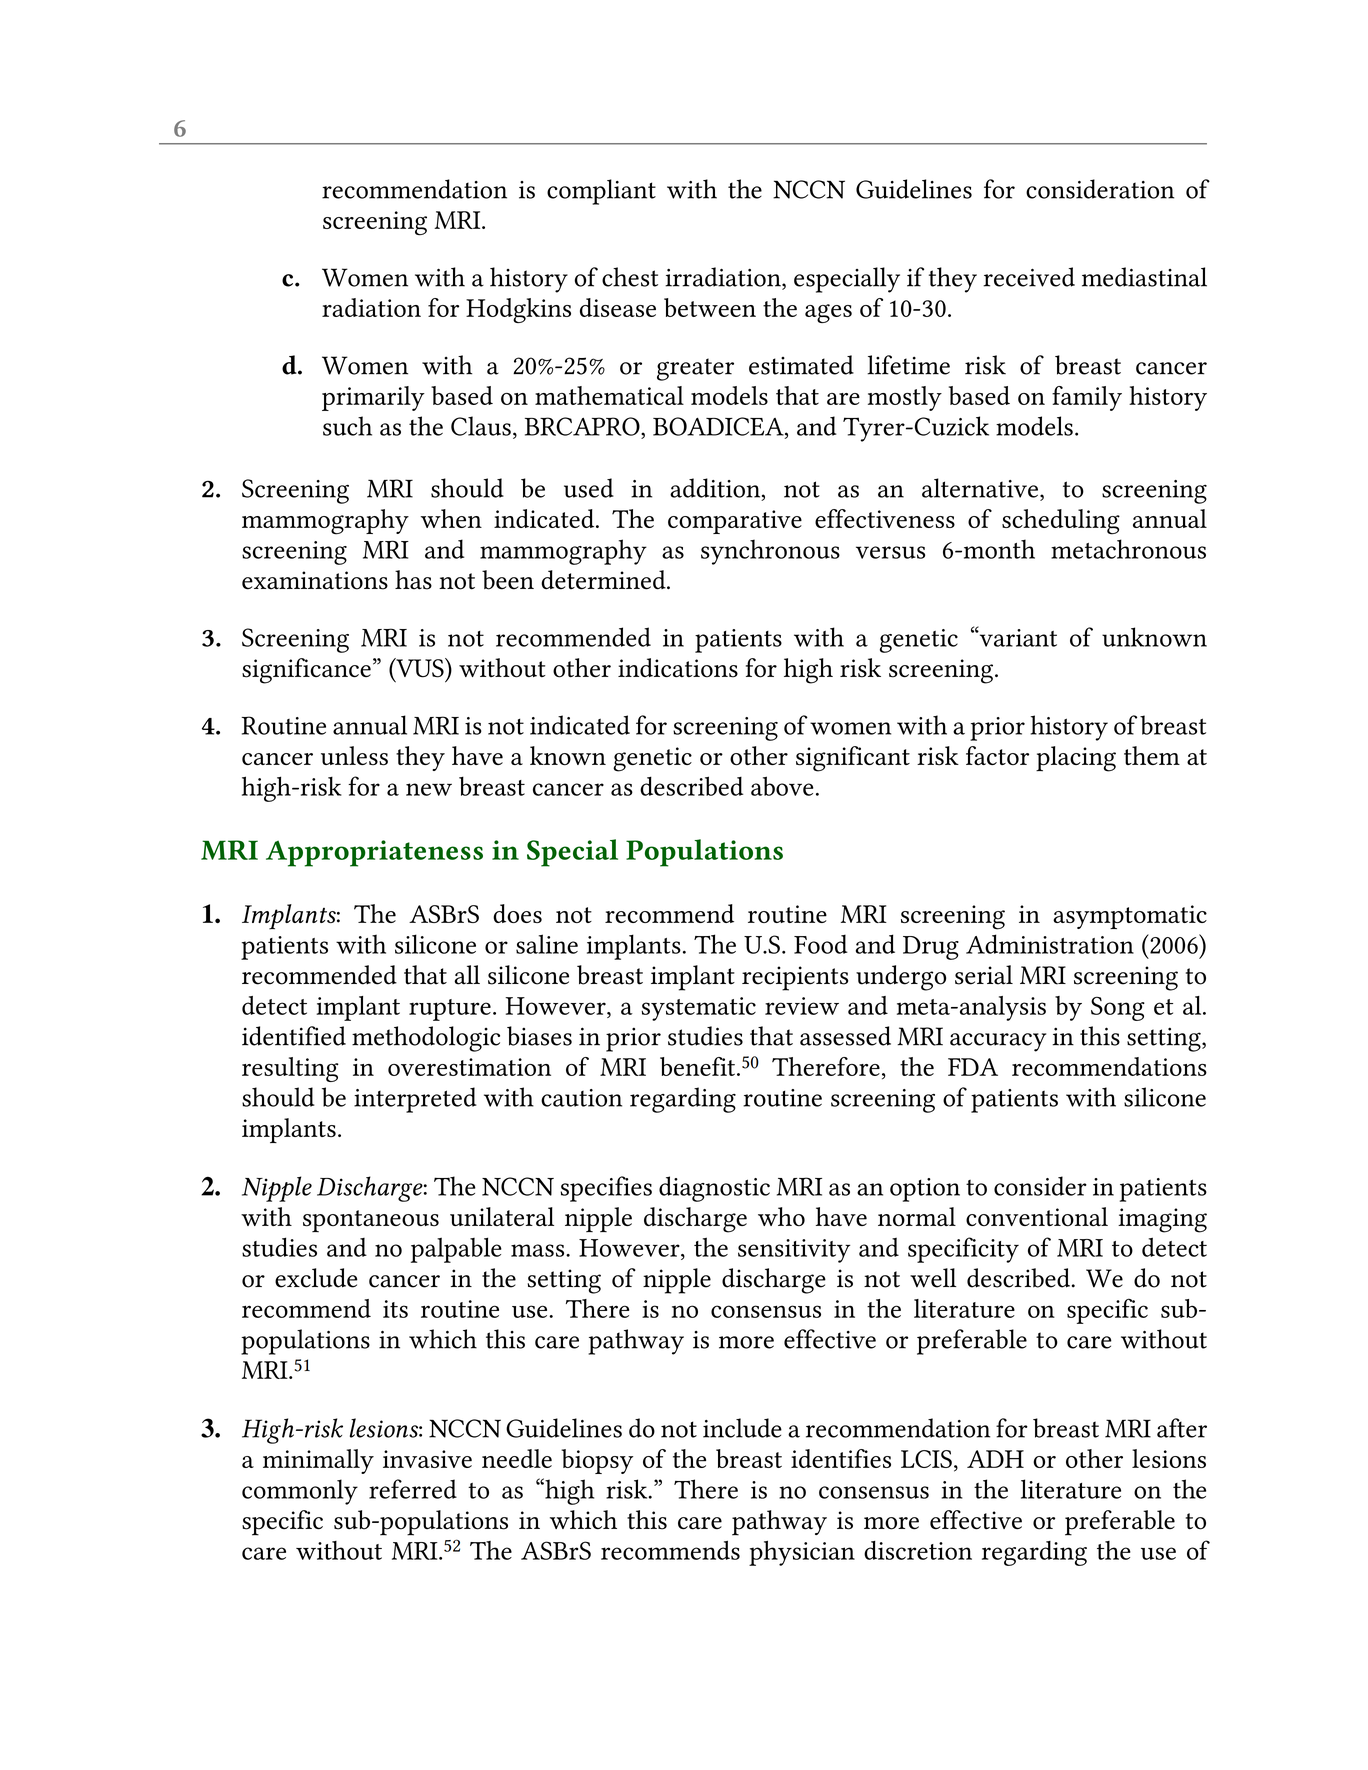 The image size is (1368, 1770). Describe the element at coordinates (1130, 917) in the page. I see `asymptomatic` at that location.
